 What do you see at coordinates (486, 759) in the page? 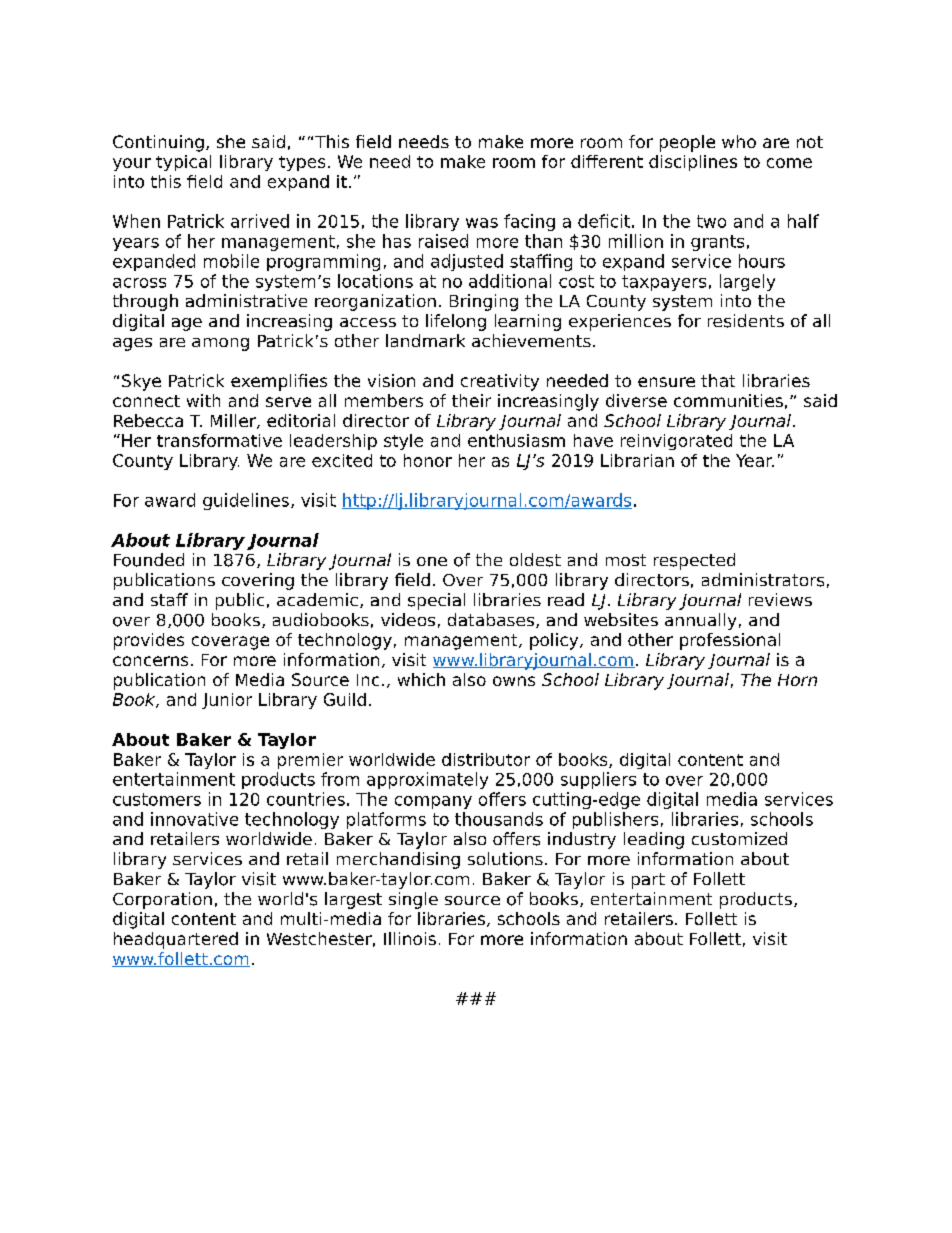
I see `distributor` at bounding box center [486, 759].
